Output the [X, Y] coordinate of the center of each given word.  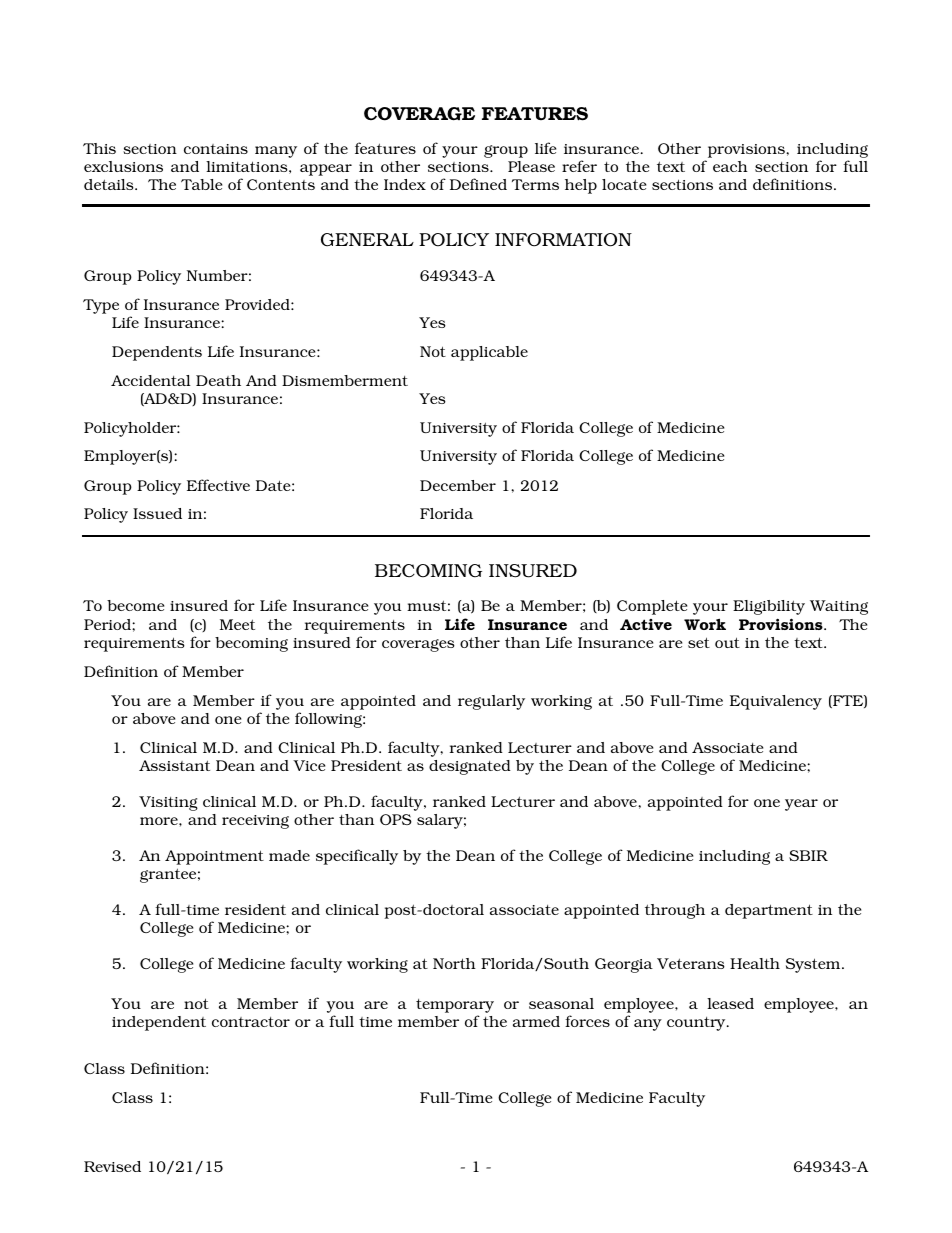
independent [159, 1023]
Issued [157, 513]
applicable [489, 353]
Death [218, 380]
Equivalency [776, 702]
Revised [112, 1166]
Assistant [174, 765]
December [458, 485]
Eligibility [769, 607]
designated [470, 767]
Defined [478, 184]
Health [755, 963]
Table [201, 184]
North [454, 963]
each [730, 166]
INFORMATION [563, 240]
